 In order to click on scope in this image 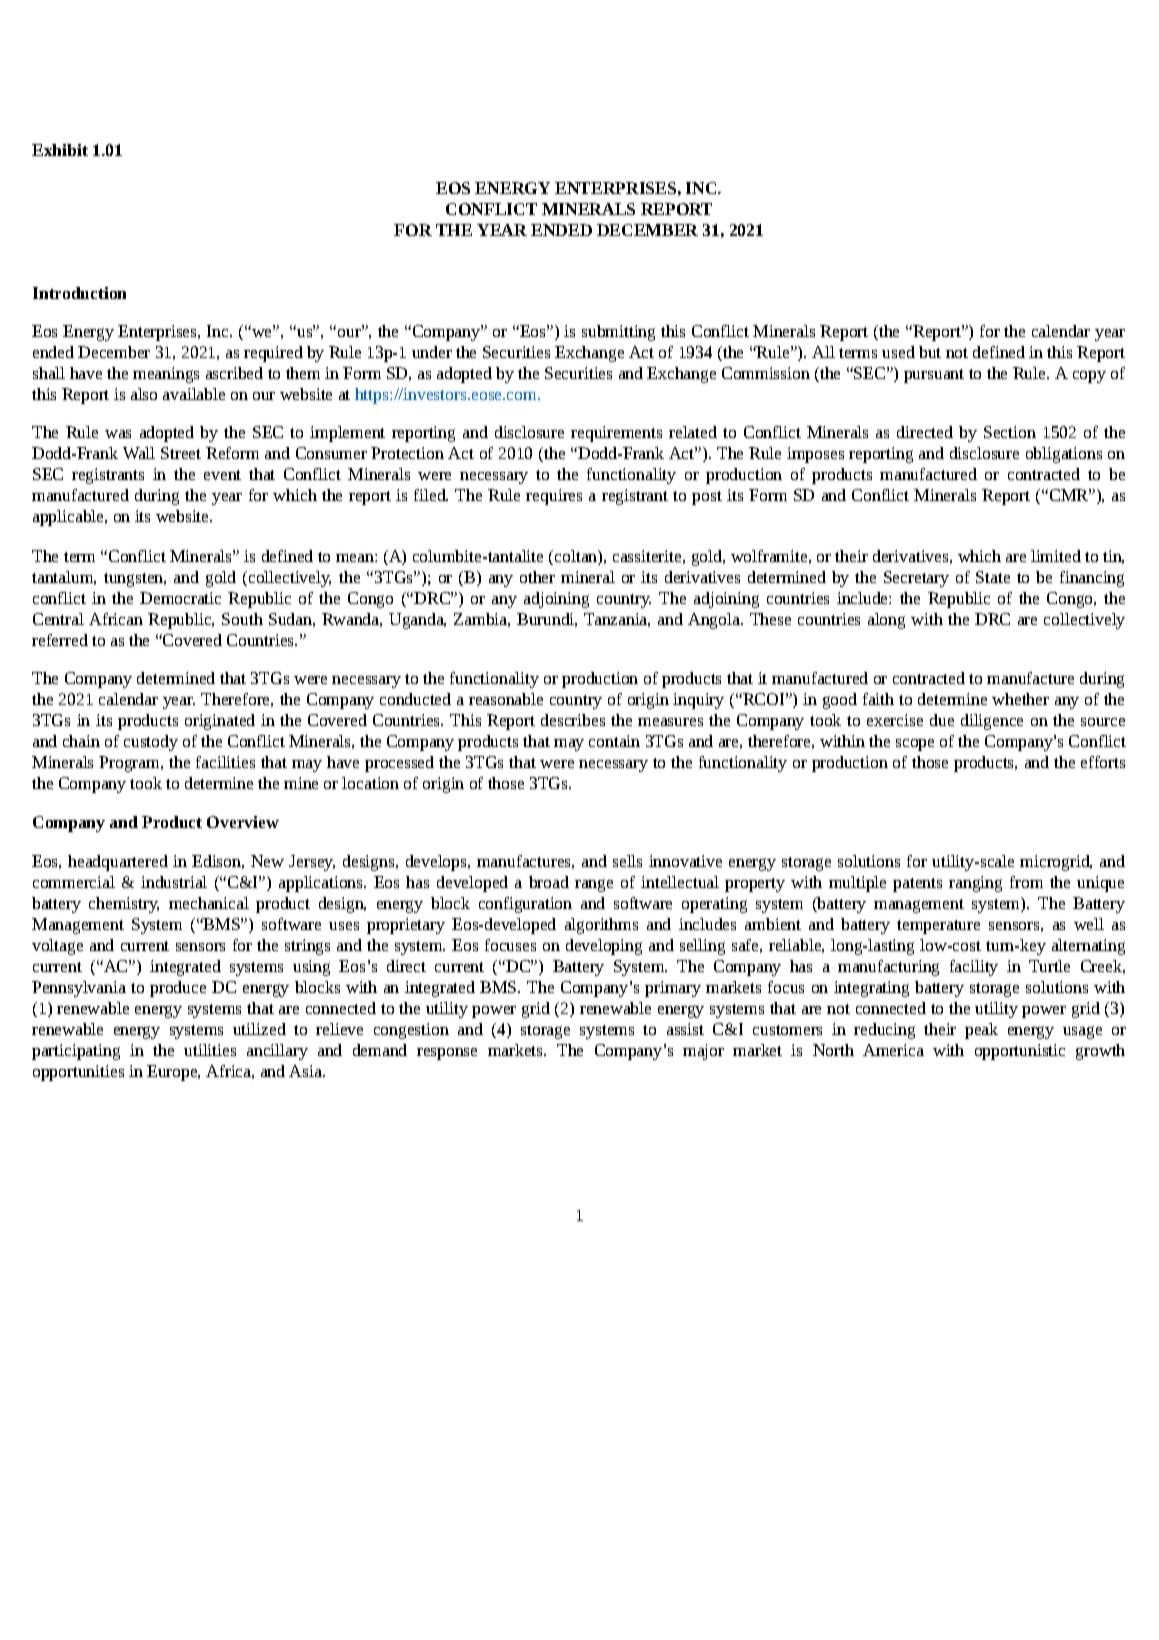, I will do `click(915, 745)`.
